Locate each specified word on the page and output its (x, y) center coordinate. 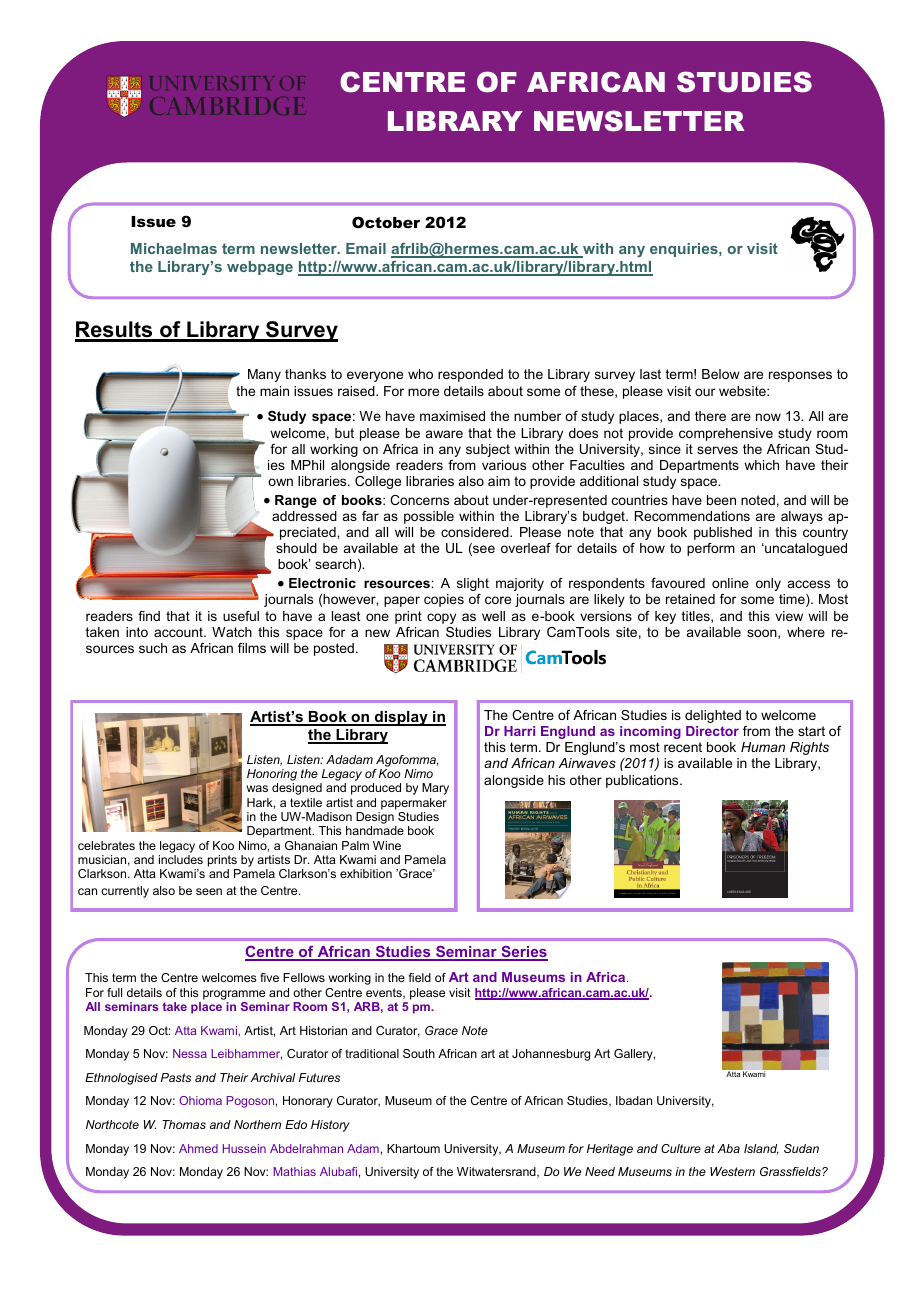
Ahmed (198, 1148)
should (296, 548)
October (386, 222)
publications (643, 781)
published (723, 533)
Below (721, 374)
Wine (387, 845)
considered (476, 532)
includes (181, 859)
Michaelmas (174, 248)
